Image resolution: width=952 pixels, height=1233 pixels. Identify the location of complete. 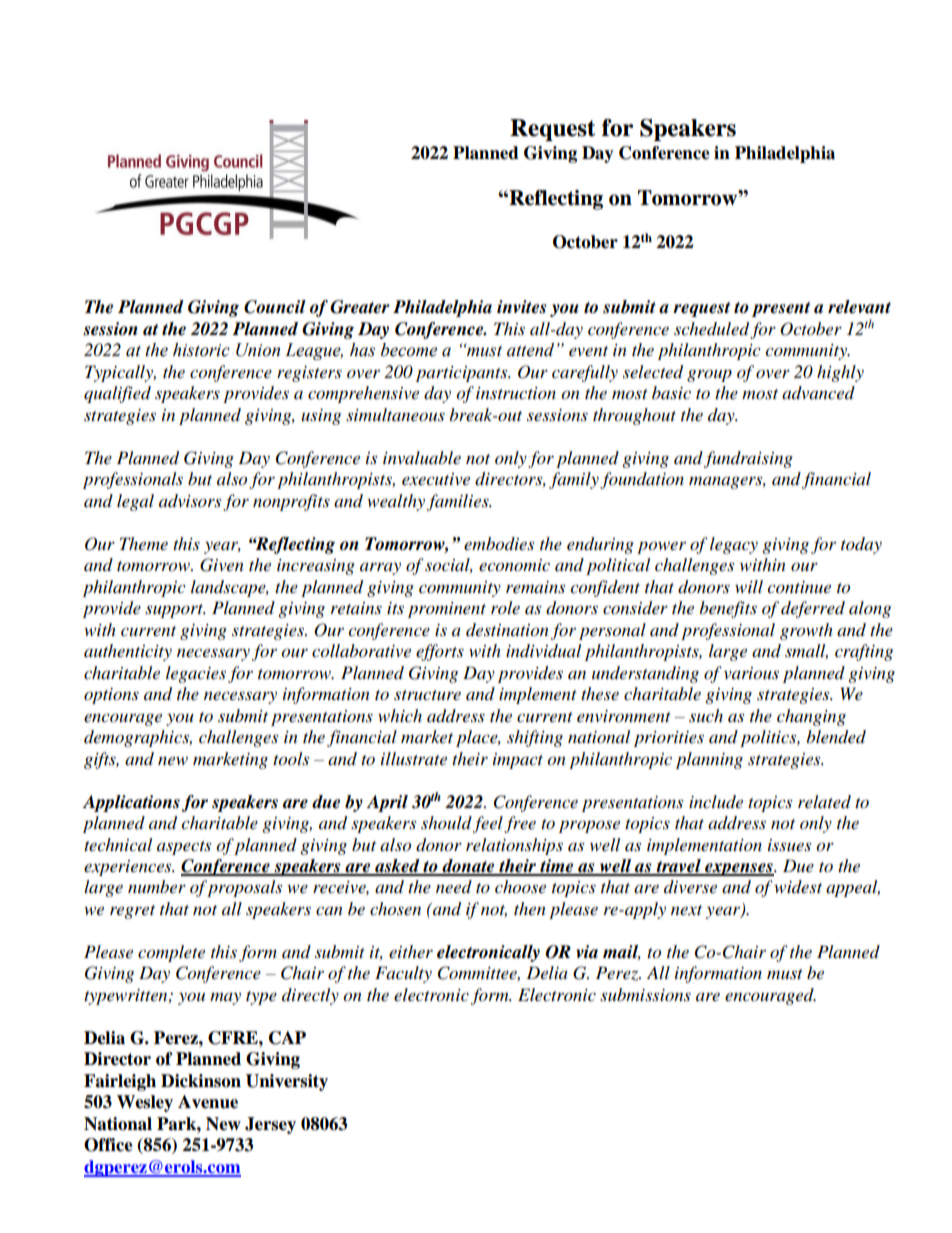
(171, 953).
